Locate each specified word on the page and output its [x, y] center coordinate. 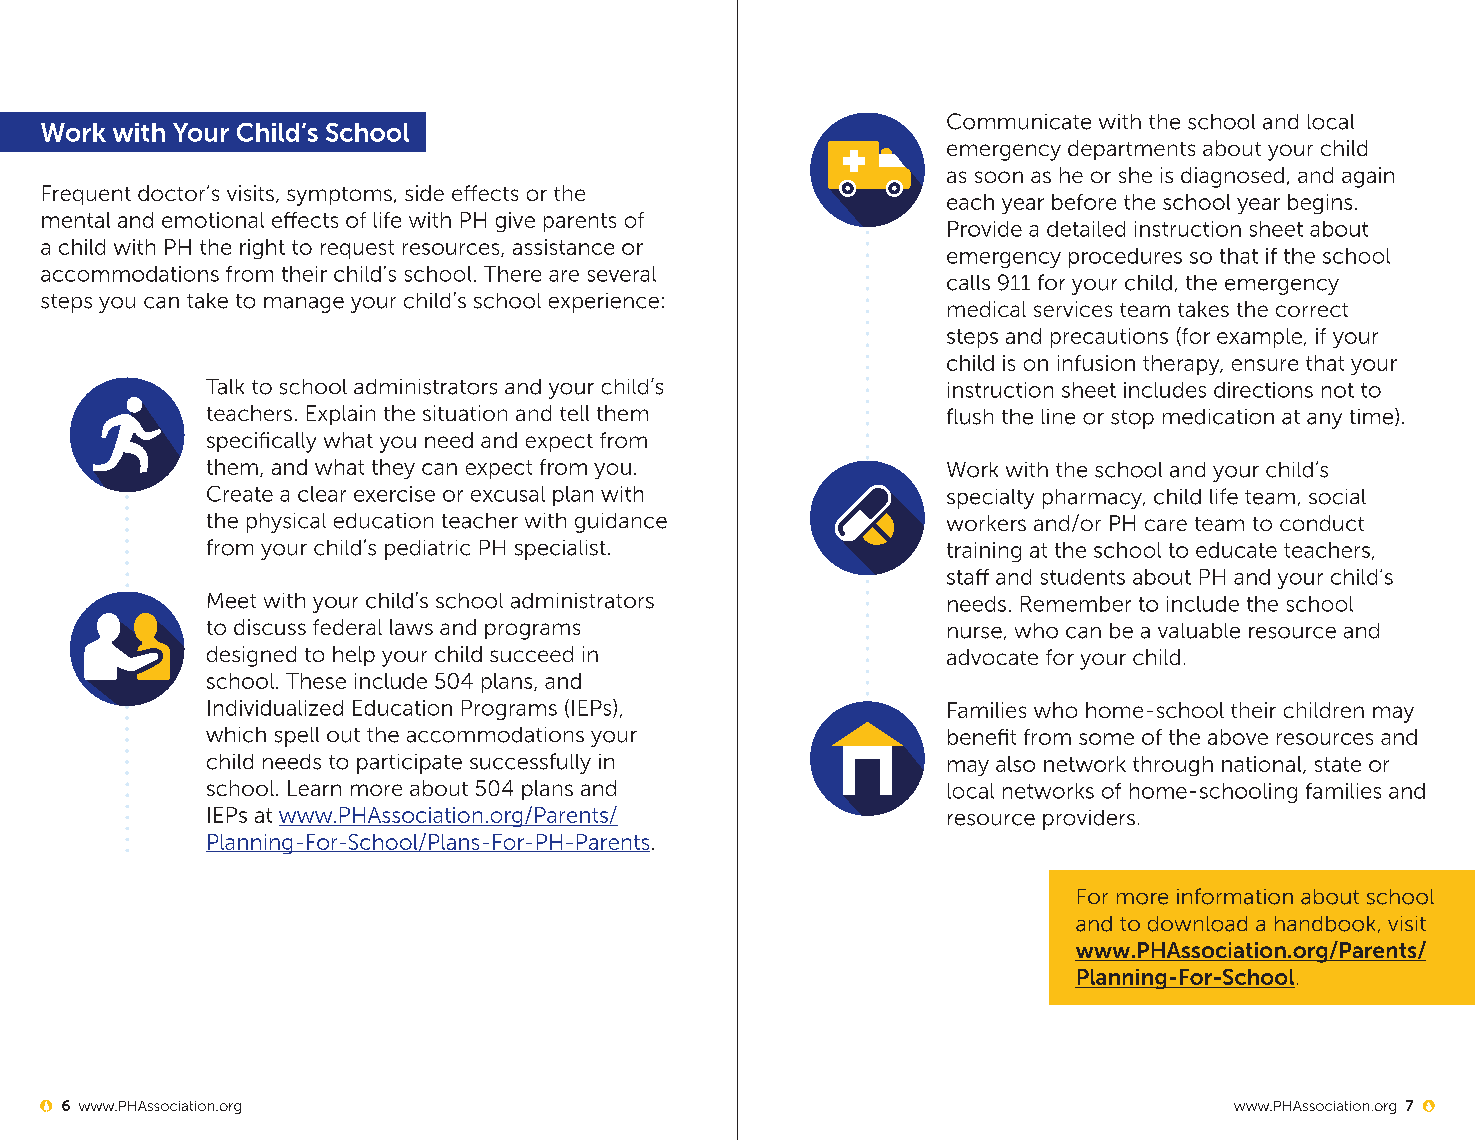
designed [251, 656]
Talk [225, 387]
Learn [314, 788]
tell [574, 413]
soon [999, 177]
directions [1263, 390]
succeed [531, 654]
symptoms [339, 196]
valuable [1199, 631]
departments [1131, 150]
